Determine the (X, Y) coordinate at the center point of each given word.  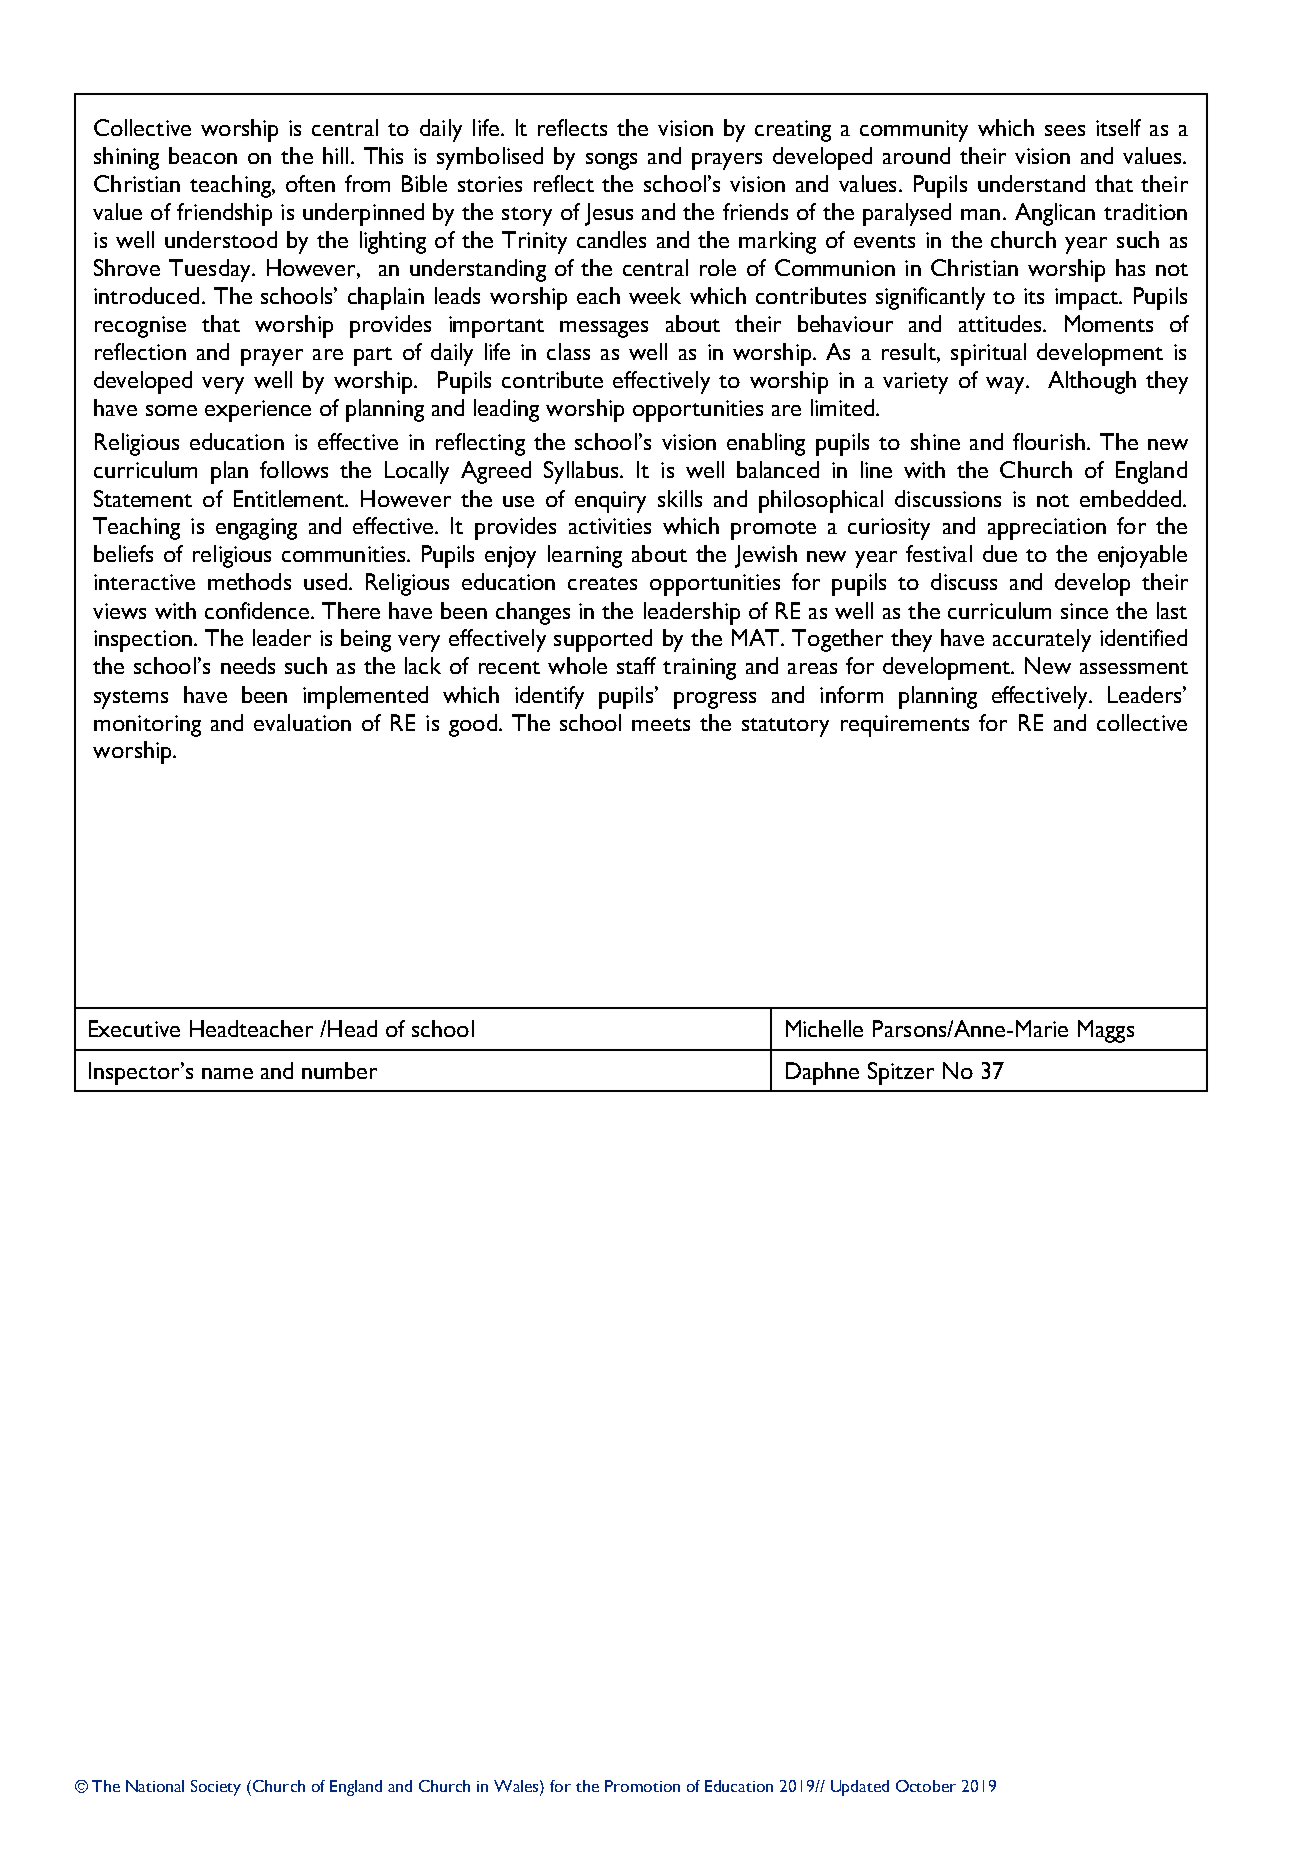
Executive (134, 1028)
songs (611, 161)
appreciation (1047, 529)
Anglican (1055, 214)
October (926, 1786)
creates (602, 583)
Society (216, 1788)
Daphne (822, 1073)
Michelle (824, 1028)
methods (249, 581)
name (227, 1073)
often (310, 183)
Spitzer (901, 1073)
